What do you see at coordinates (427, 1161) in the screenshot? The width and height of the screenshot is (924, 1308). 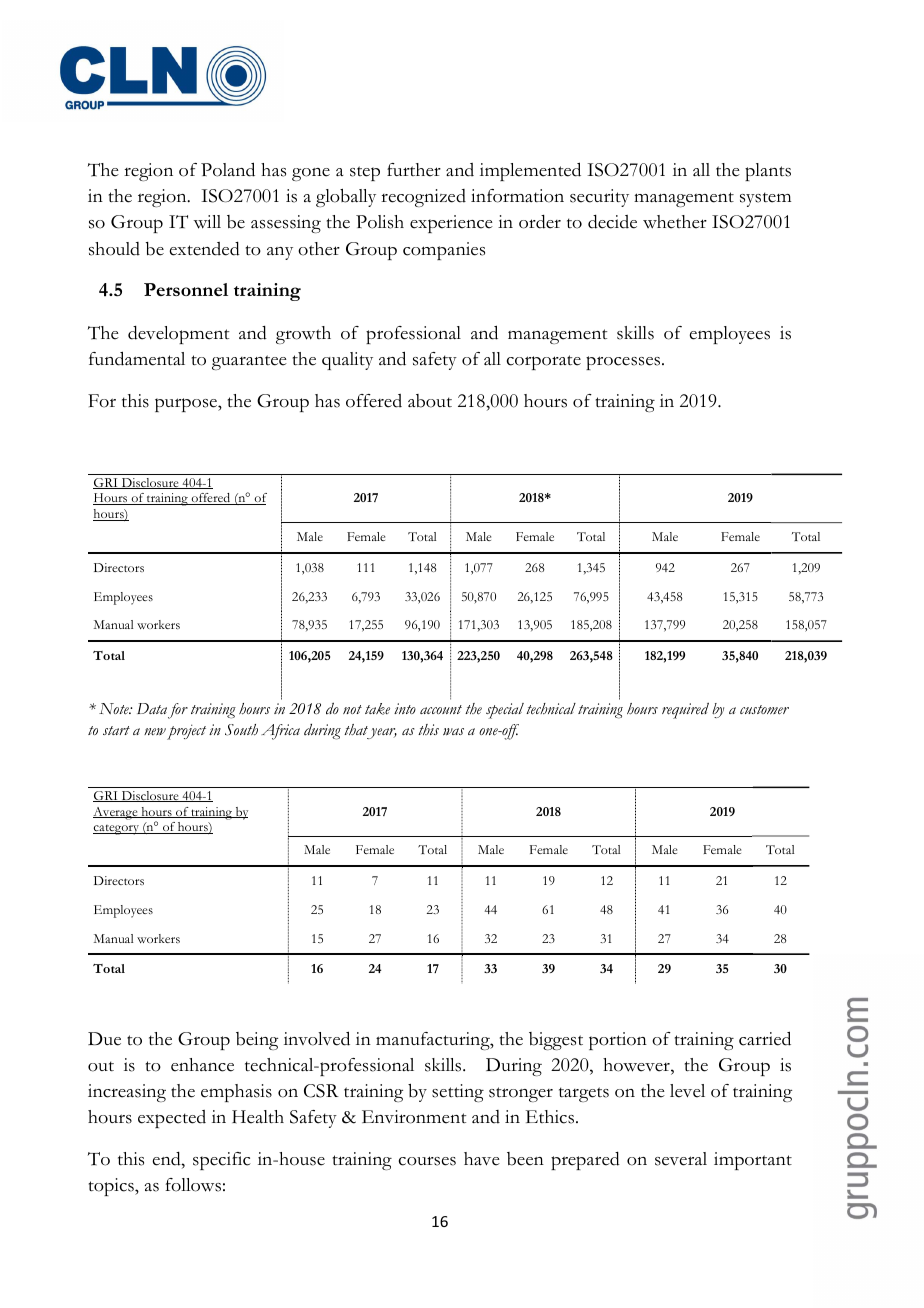 I see `courses` at bounding box center [427, 1161].
